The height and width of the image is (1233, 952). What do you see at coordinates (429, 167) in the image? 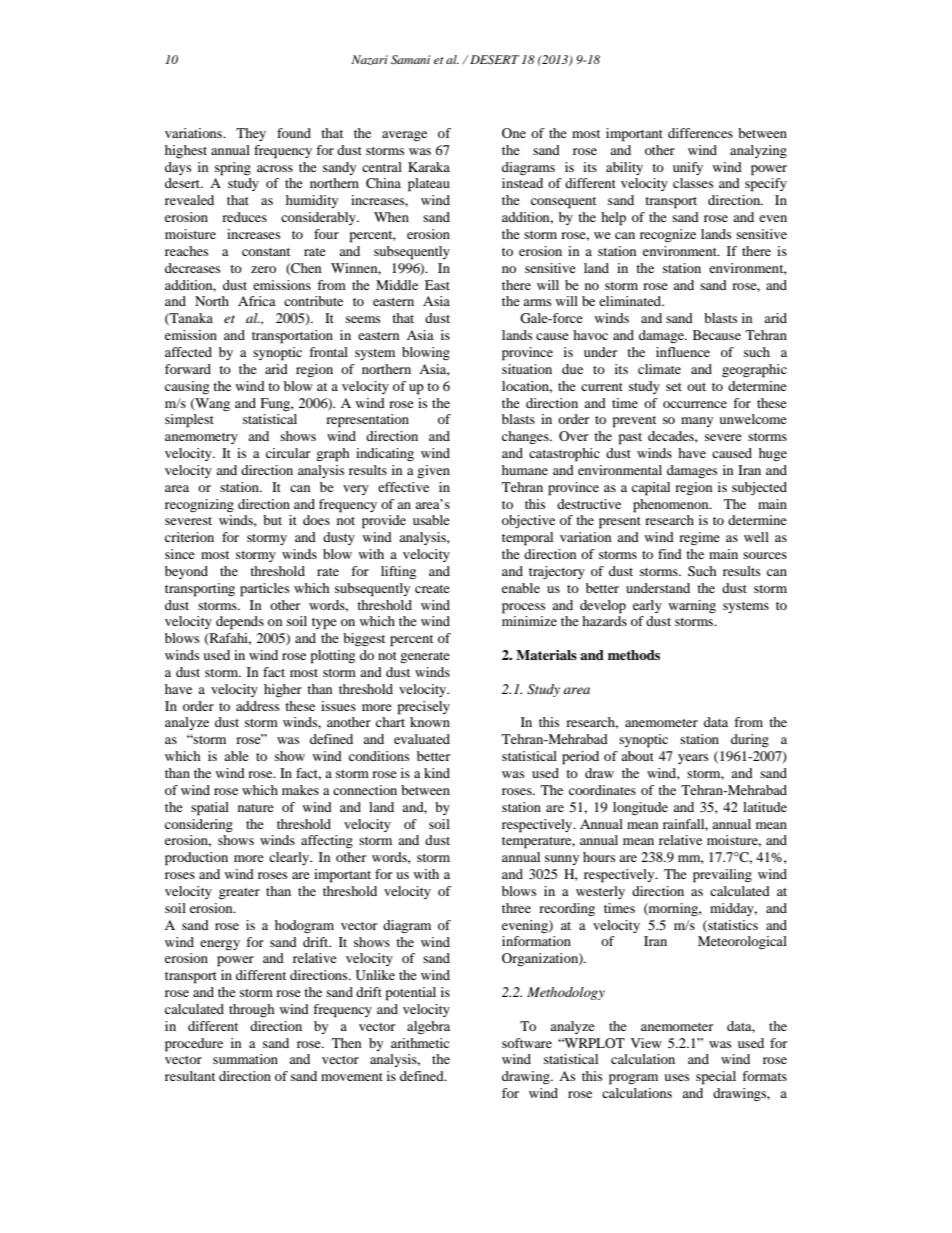
I see `Karaka` at bounding box center [429, 167].
